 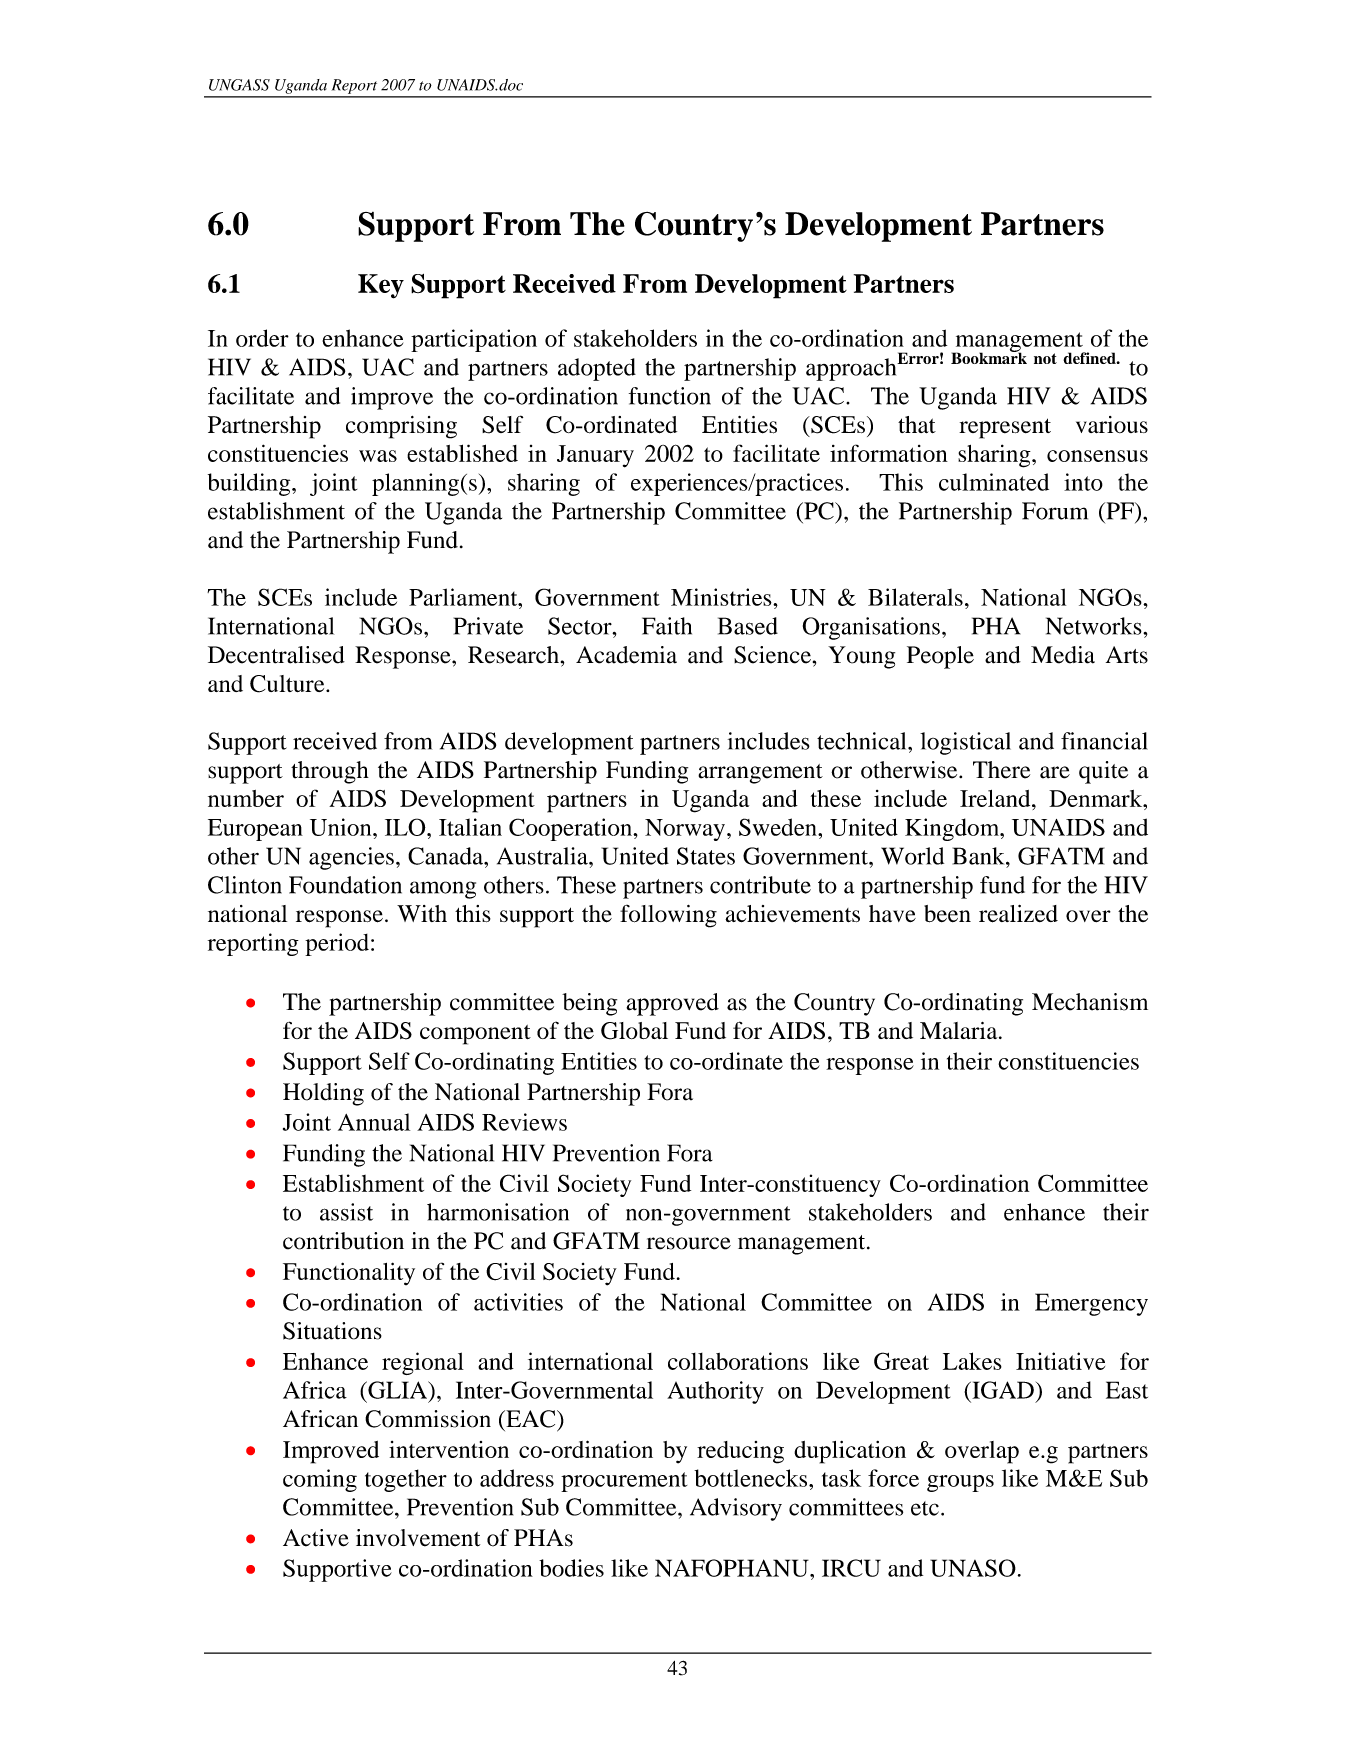 I want to click on Emergency, so click(x=1091, y=1304).
